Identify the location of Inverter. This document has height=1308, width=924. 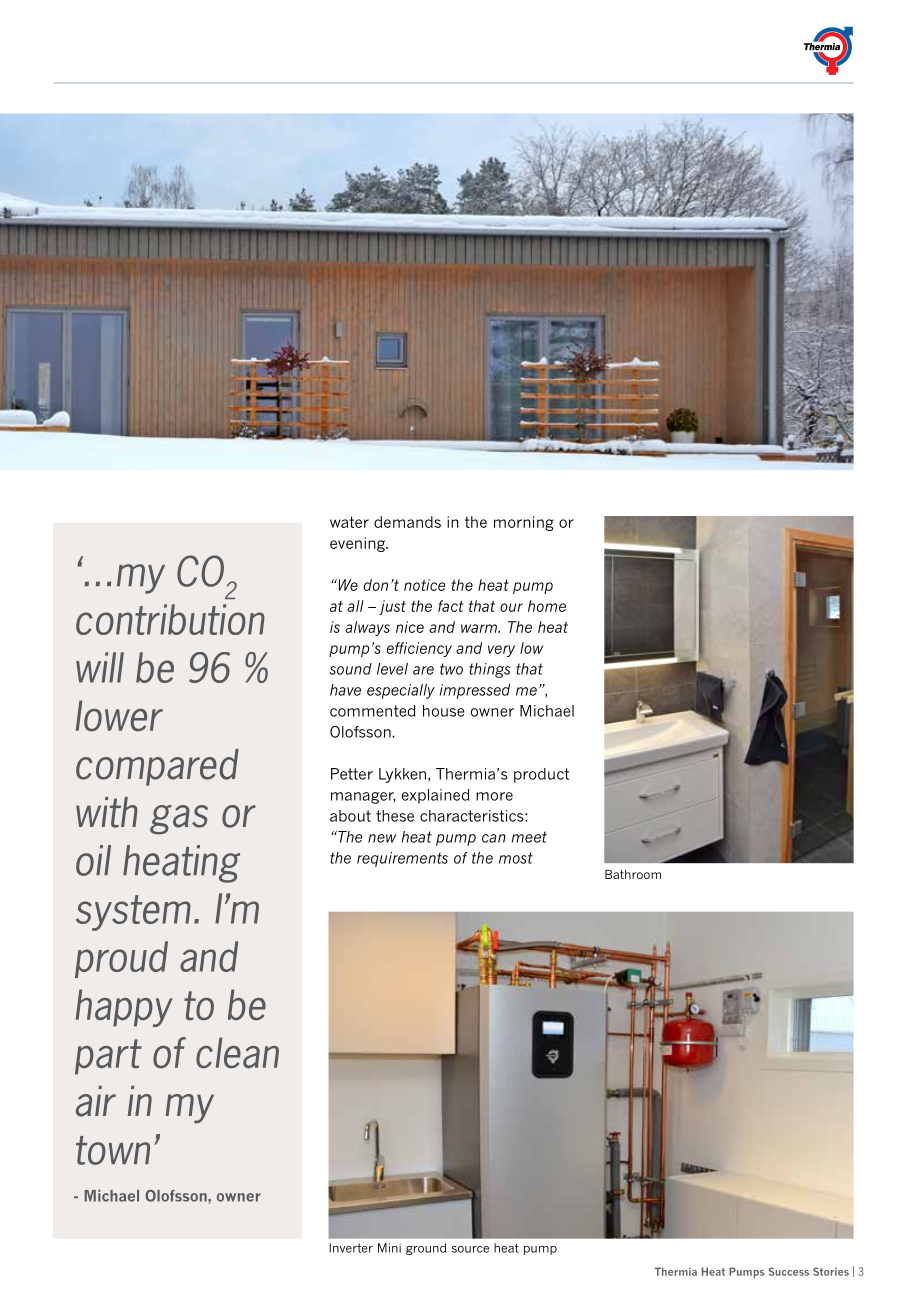
(351, 1248).
